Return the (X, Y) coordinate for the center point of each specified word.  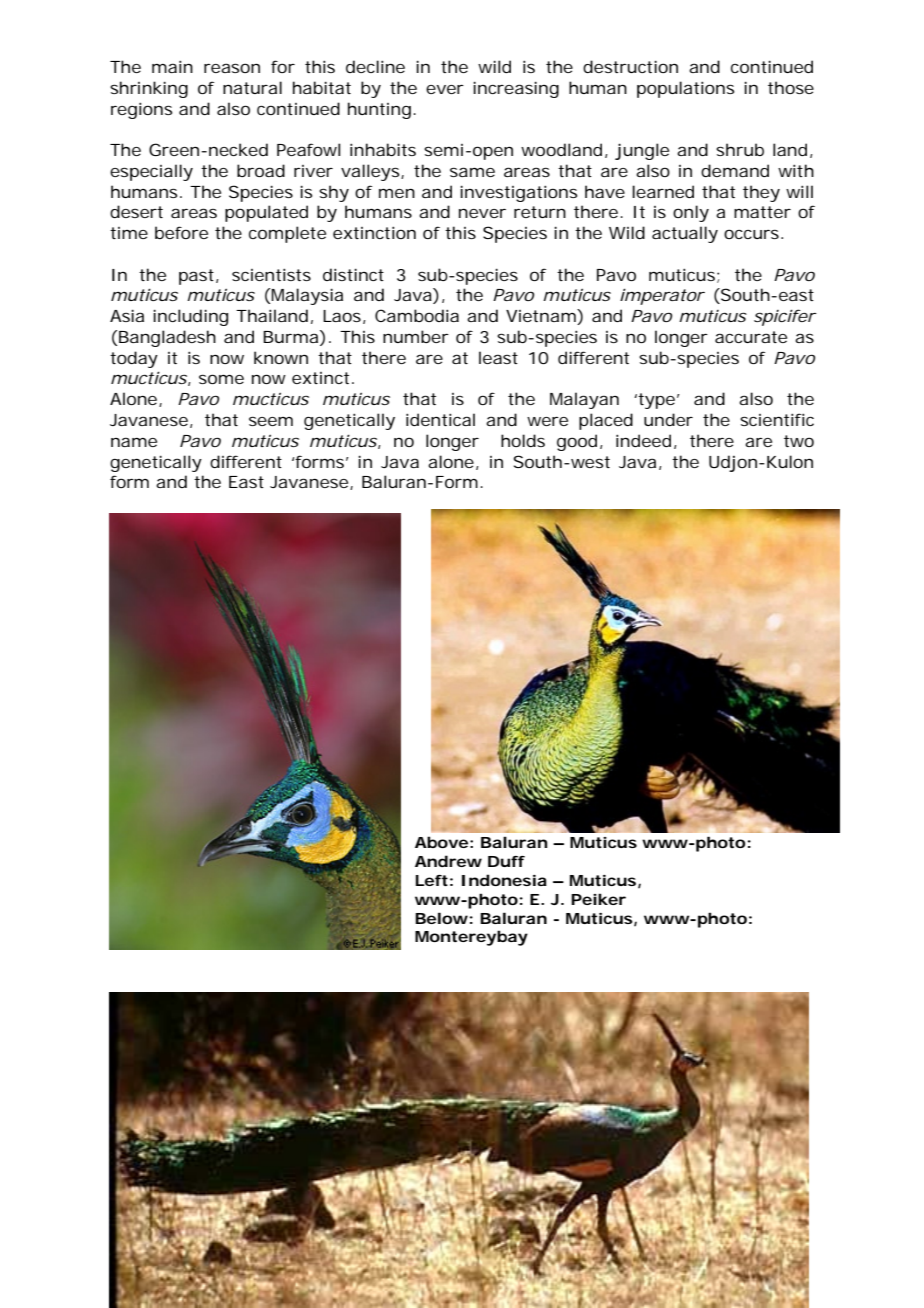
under (668, 419)
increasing (516, 89)
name (134, 442)
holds (523, 440)
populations (685, 89)
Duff (506, 861)
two (799, 441)
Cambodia (417, 315)
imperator (662, 296)
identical (440, 419)
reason (232, 68)
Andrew (448, 861)
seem (271, 421)
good (579, 442)
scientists (271, 274)
